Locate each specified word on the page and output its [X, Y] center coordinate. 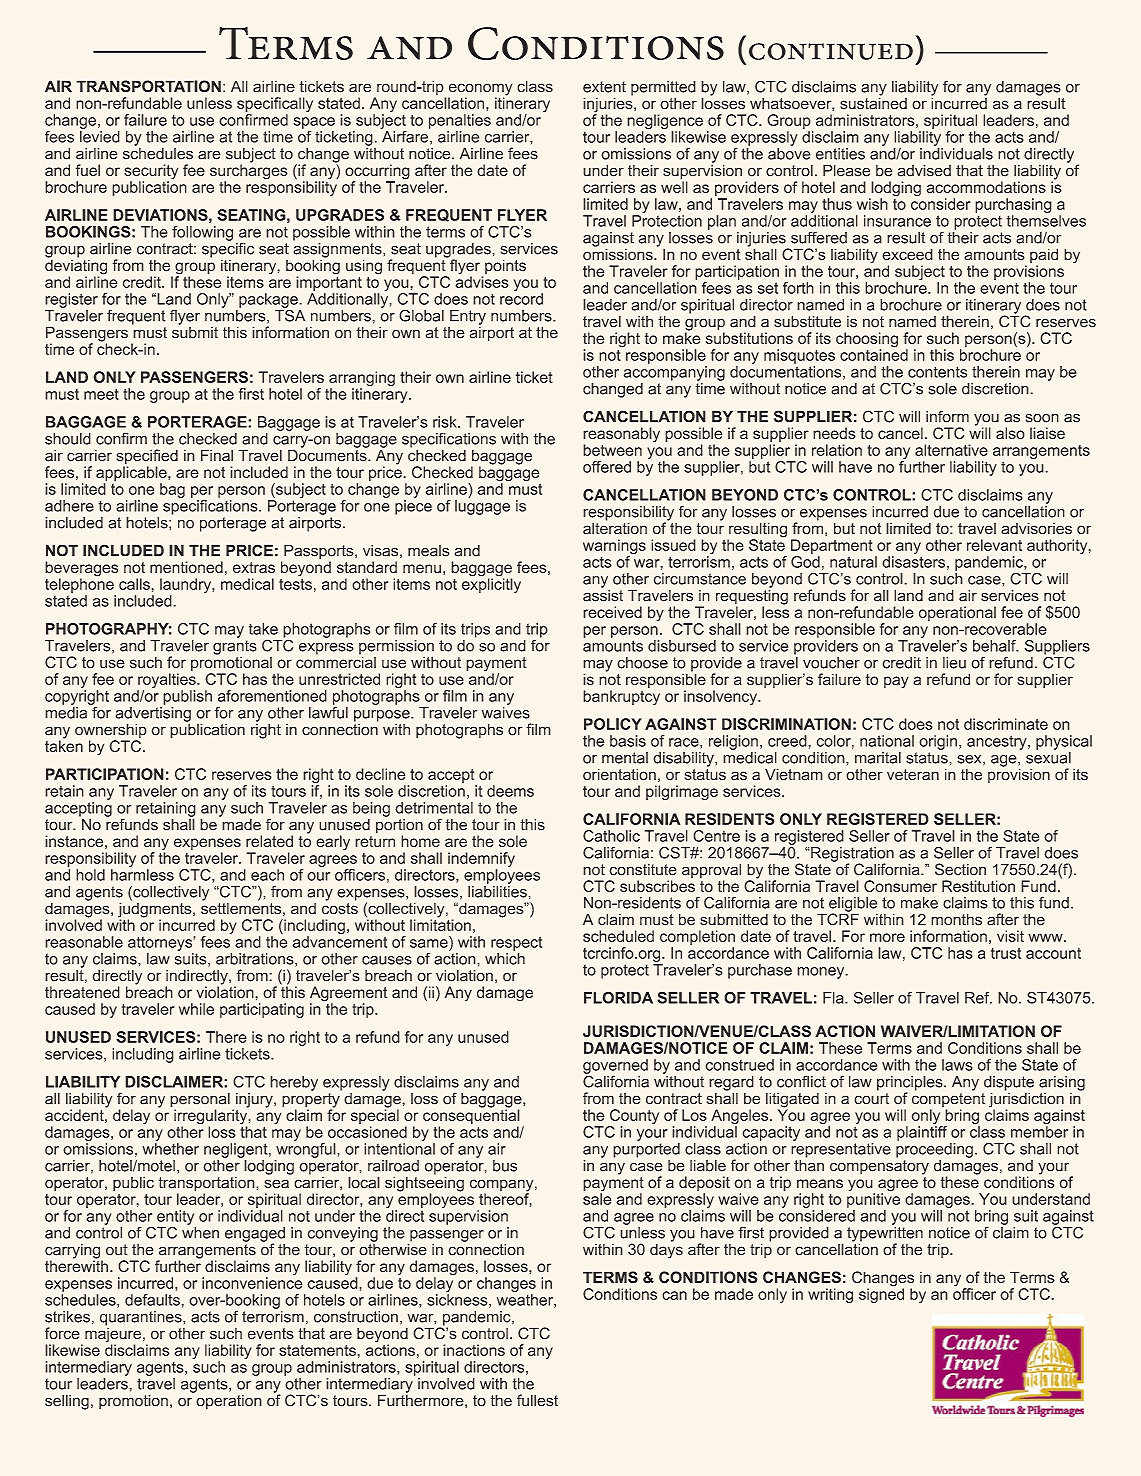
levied [100, 135]
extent [604, 87]
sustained [873, 102]
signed [881, 1294]
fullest [537, 1400]
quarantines [142, 1318]
